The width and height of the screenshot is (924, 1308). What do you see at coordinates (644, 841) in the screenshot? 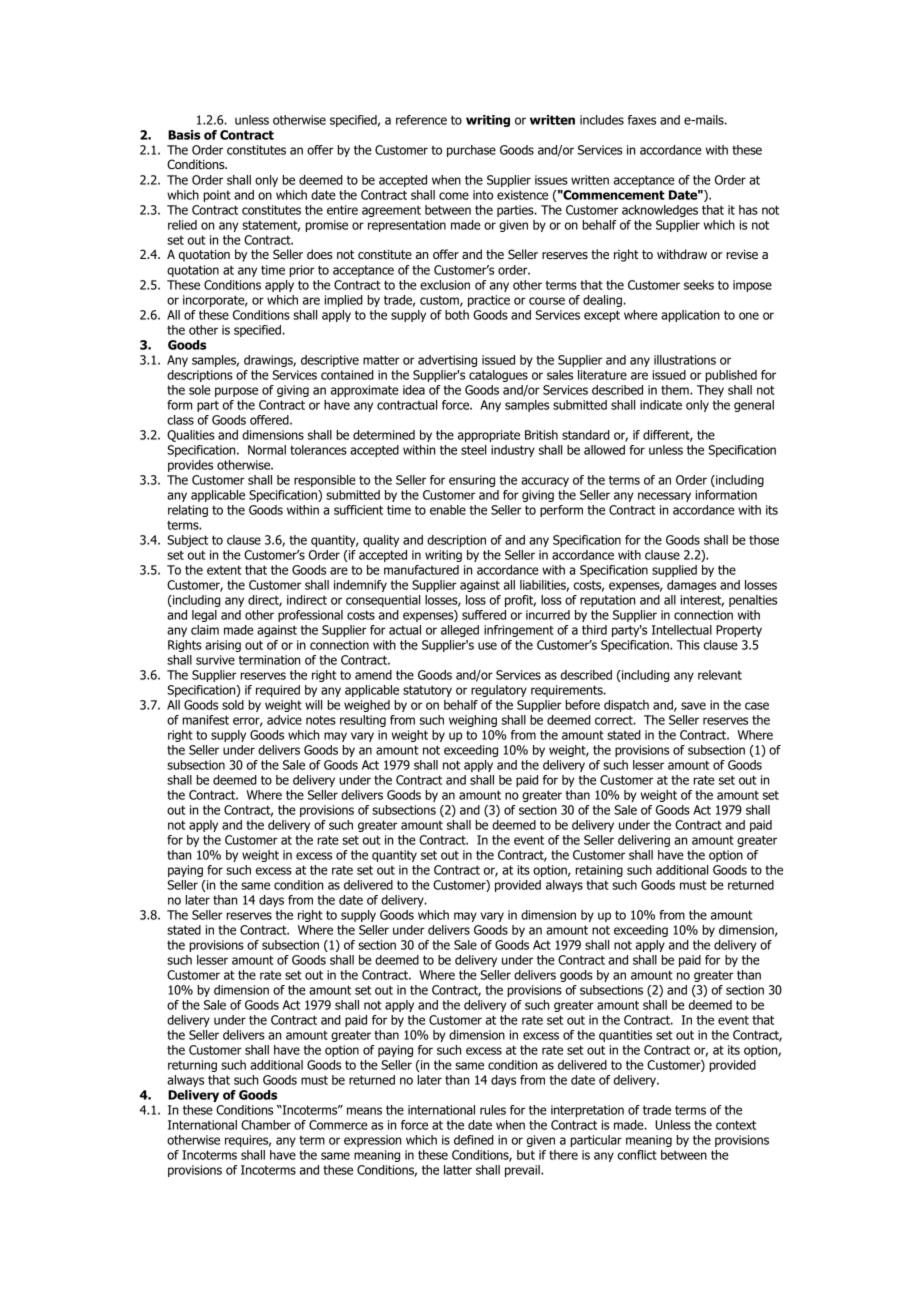
I see `delivering` at bounding box center [644, 841].
